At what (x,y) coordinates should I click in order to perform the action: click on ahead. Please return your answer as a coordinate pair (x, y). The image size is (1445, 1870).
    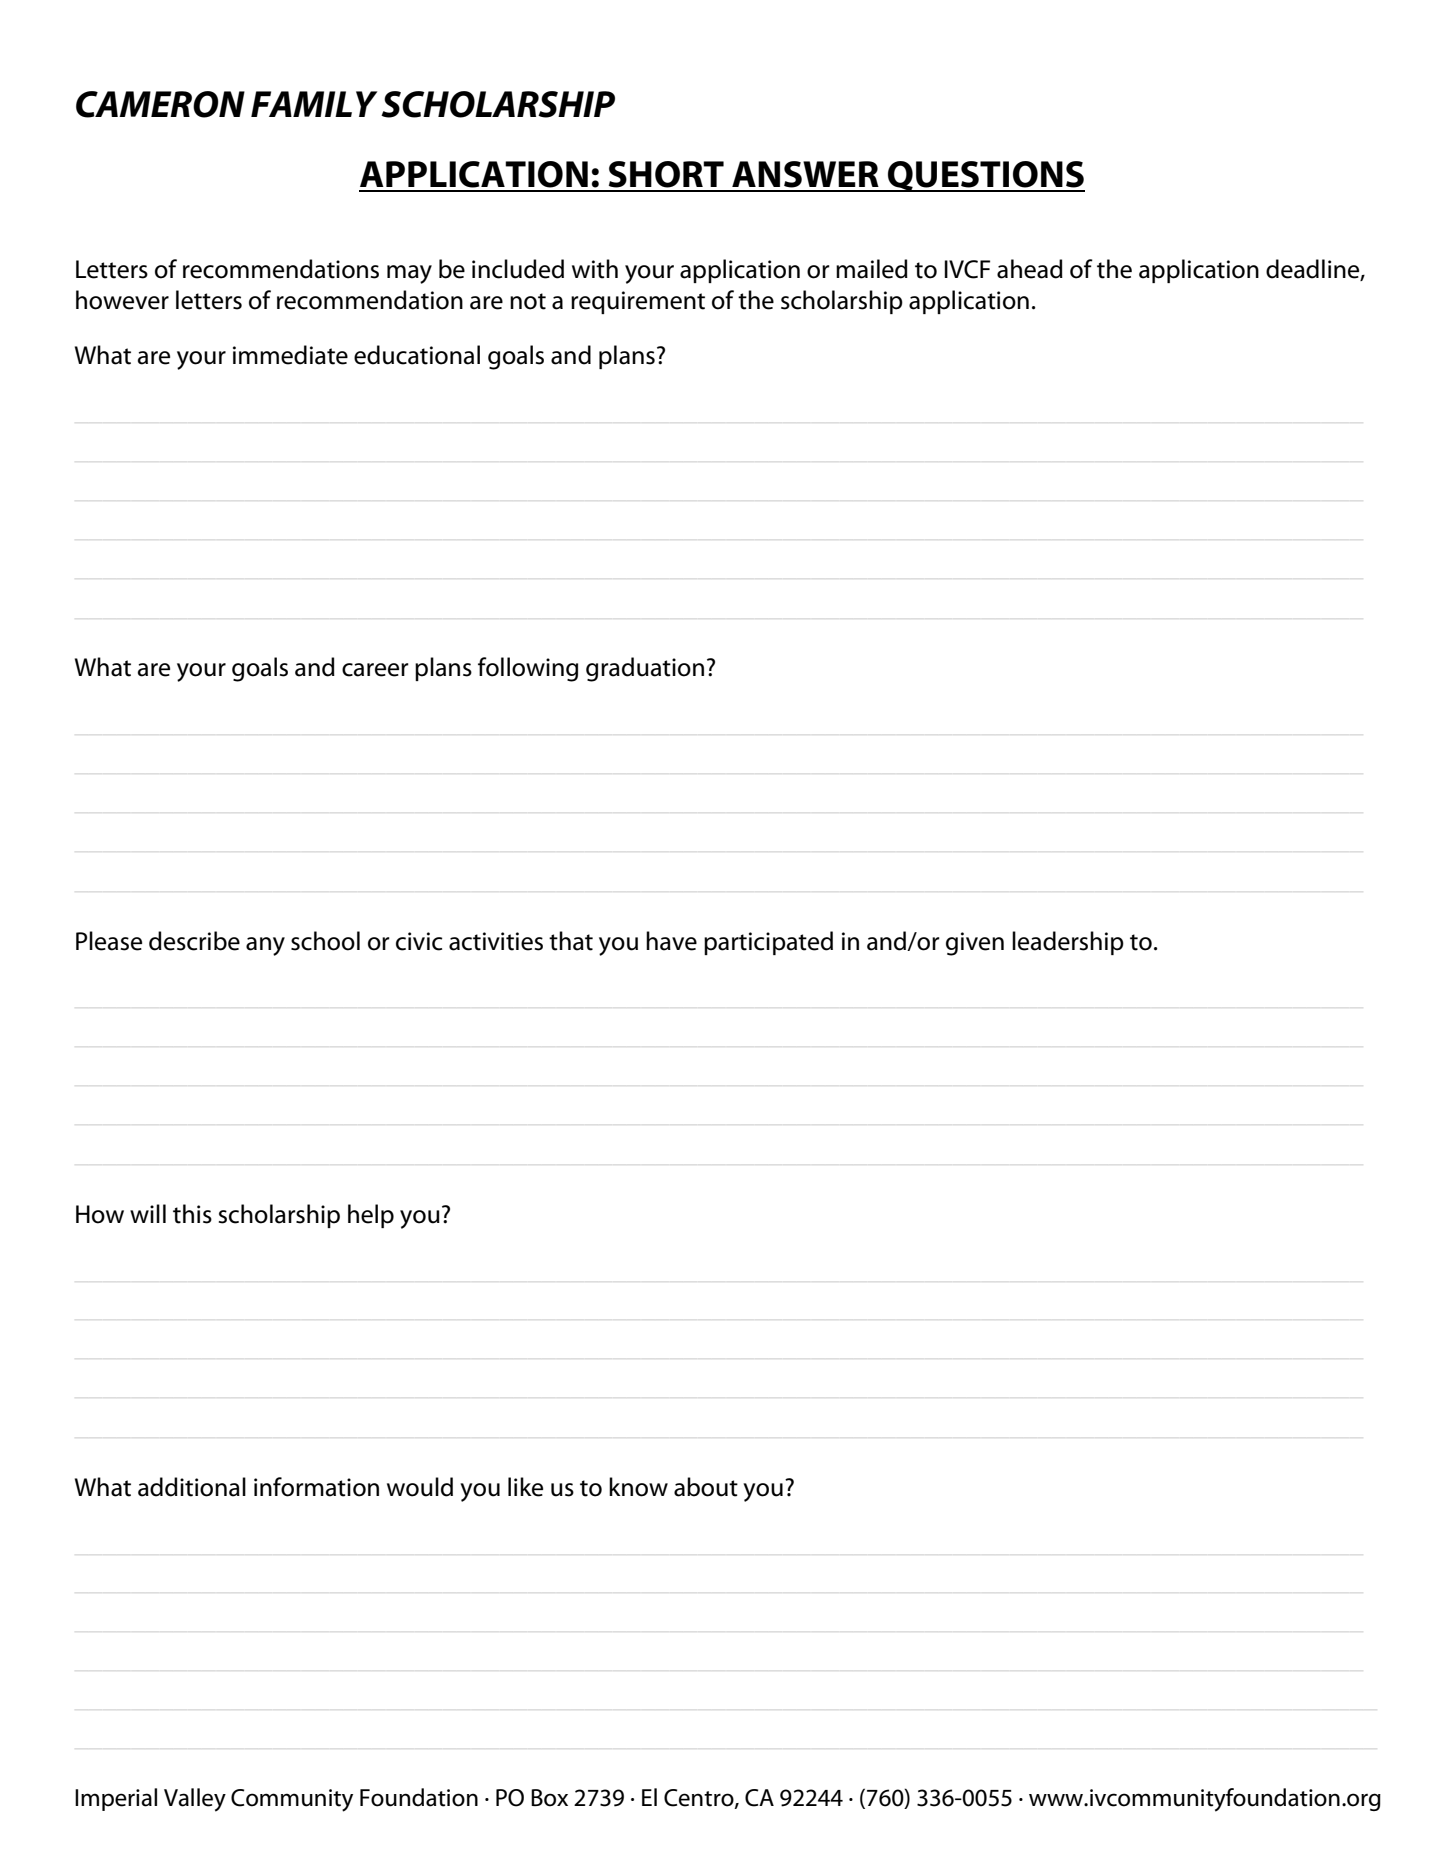
    Looking at the image, I should click on (1030, 269).
